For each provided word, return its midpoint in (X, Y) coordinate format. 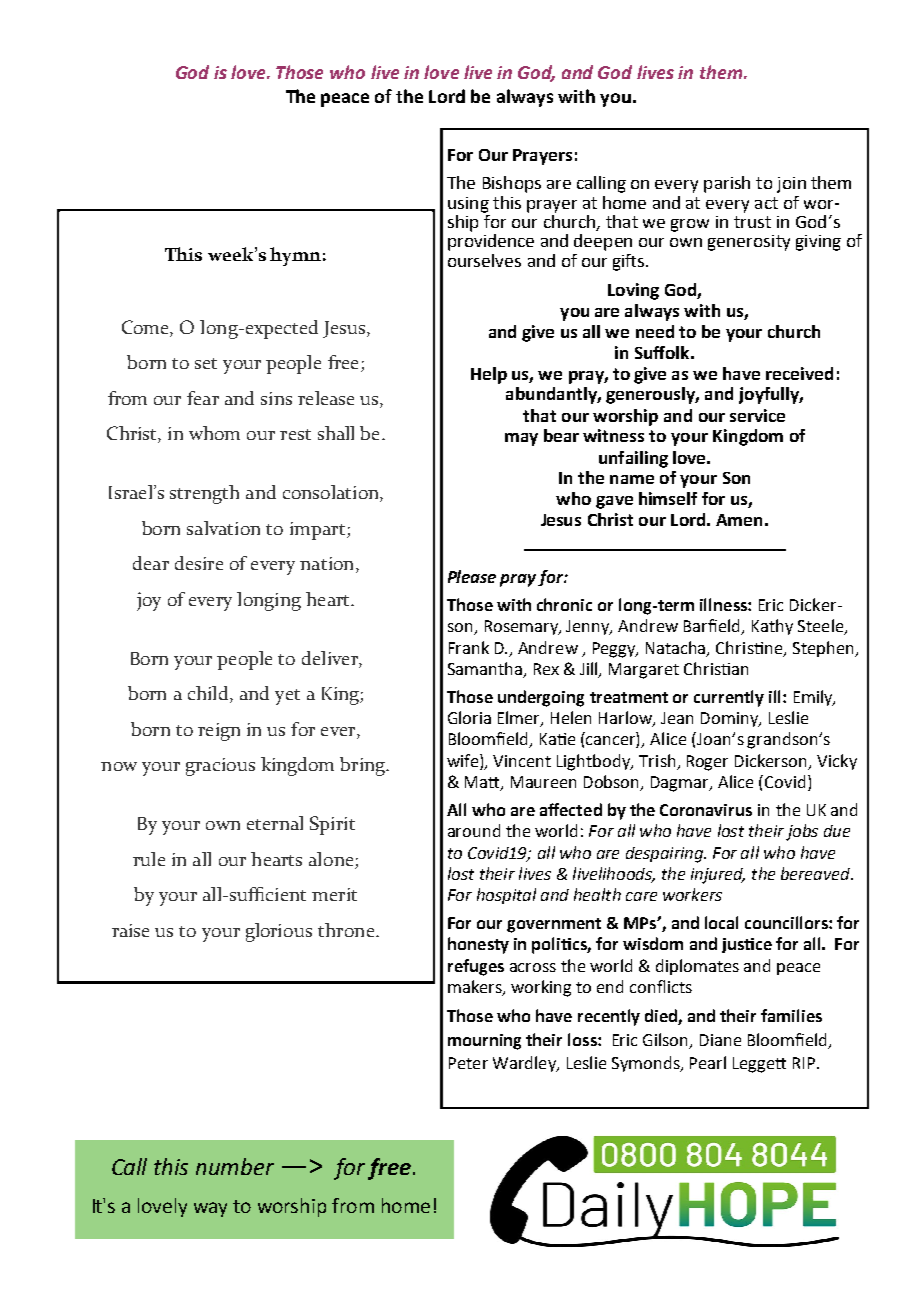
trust (752, 222)
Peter (468, 1063)
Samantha (486, 670)
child (209, 694)
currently (729, 698)
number (235, 1166)
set (206, 363)
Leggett (759, 1065)
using (468, 205)
